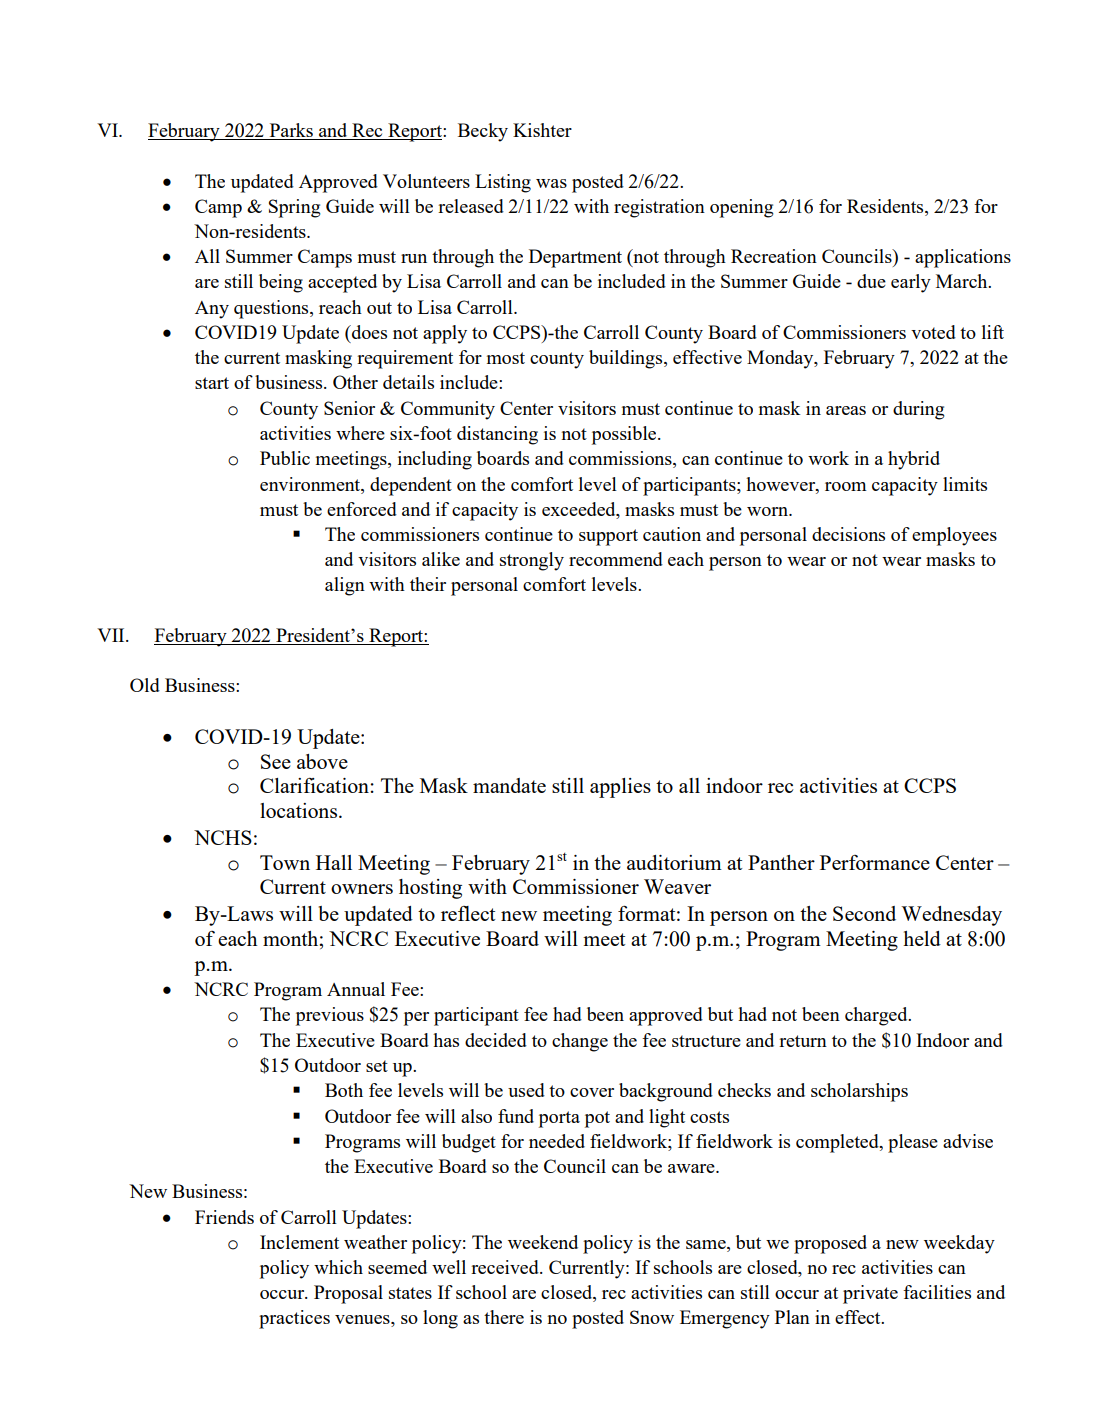  What do you see at coordinates (551, 183) in the page?
I see `was` at bounding box center [551, 183].
